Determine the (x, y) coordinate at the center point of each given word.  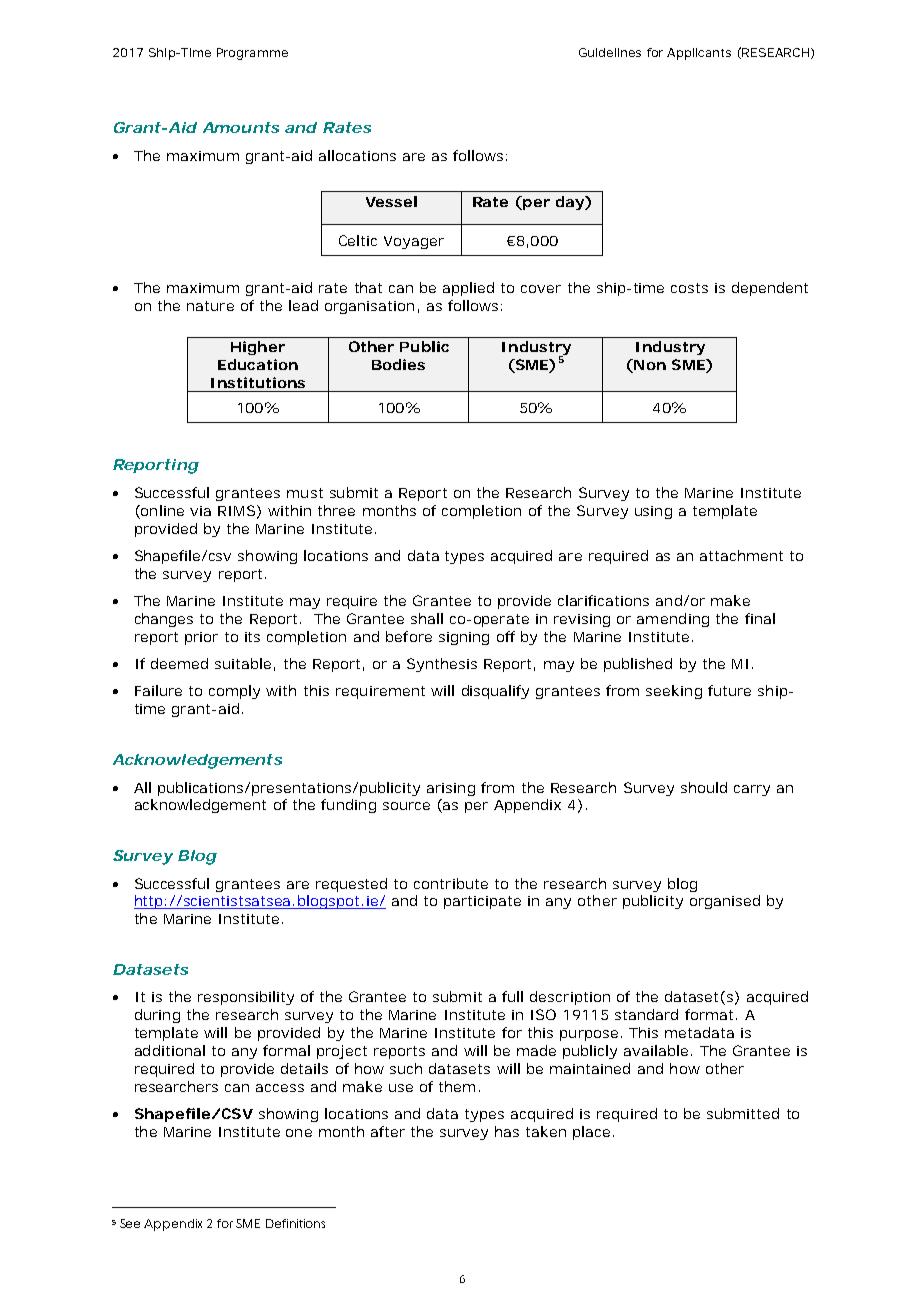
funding (348, 806)
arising (451, 789)
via (200, 511)
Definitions (295, 1223)
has (507, 1131)
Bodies (398, 364)
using (653, 512)
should (704, 787)
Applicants (699, 54)
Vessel (391, 201)
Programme (252, 54)
